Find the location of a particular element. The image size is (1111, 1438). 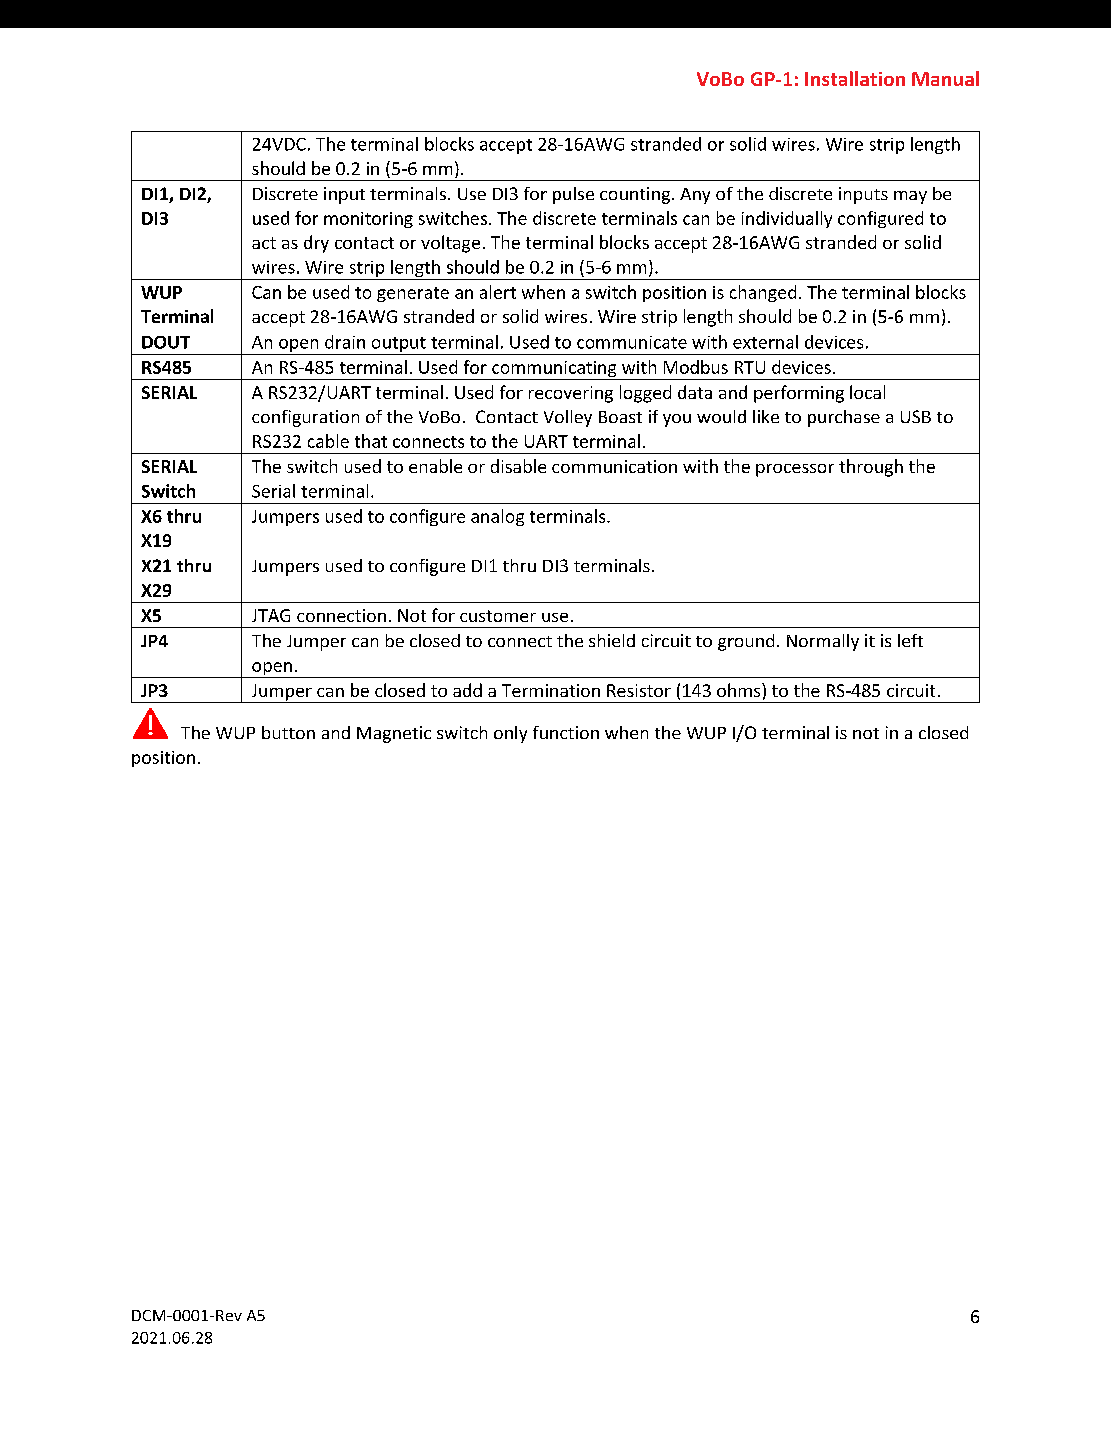

monitoring is located at coordinates (368, 220).
